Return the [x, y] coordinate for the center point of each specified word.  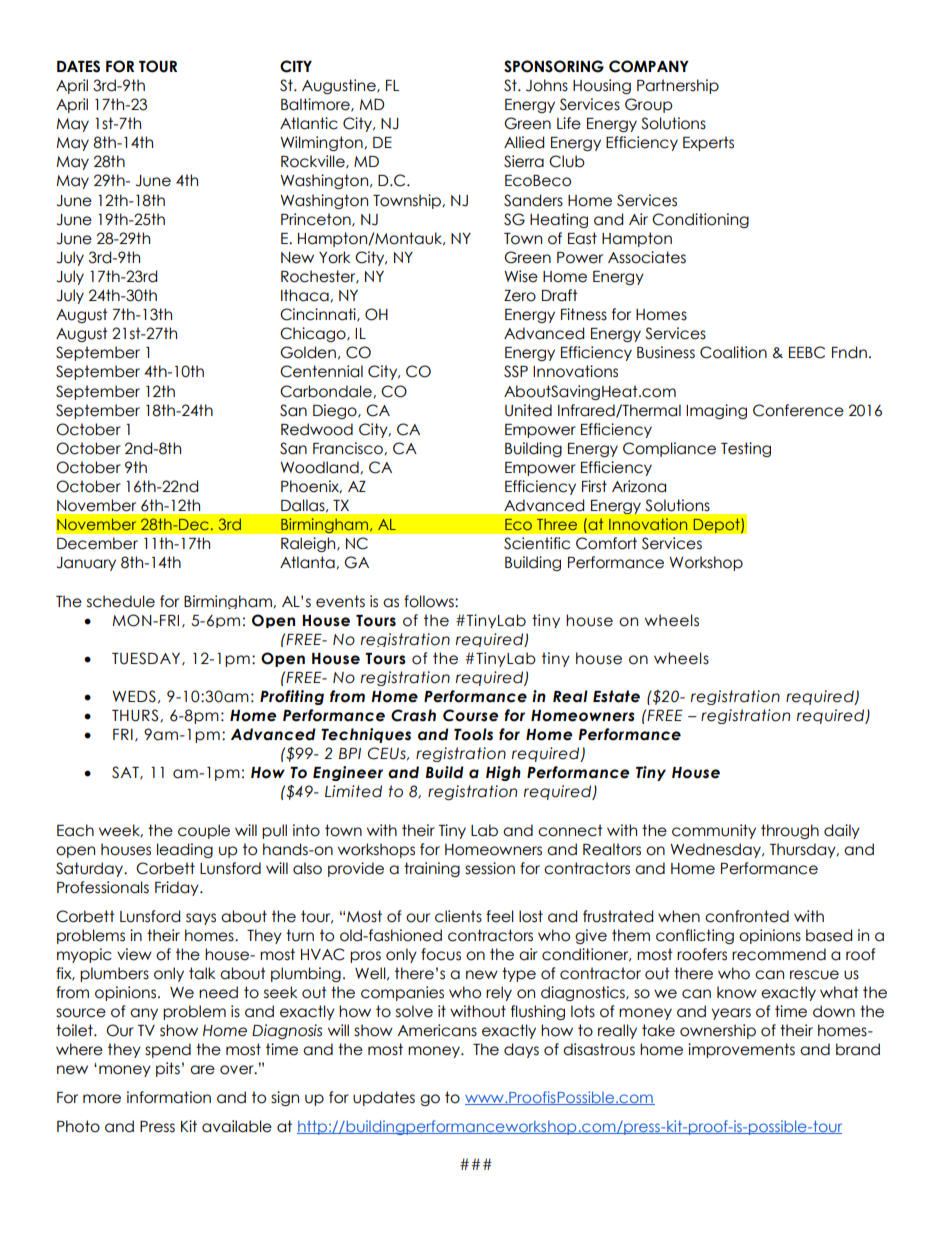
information [169, 1097]
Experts [708, 143]
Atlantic [309, 123]
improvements [741, 1050]
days [521, 1050]
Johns [547, 85]
